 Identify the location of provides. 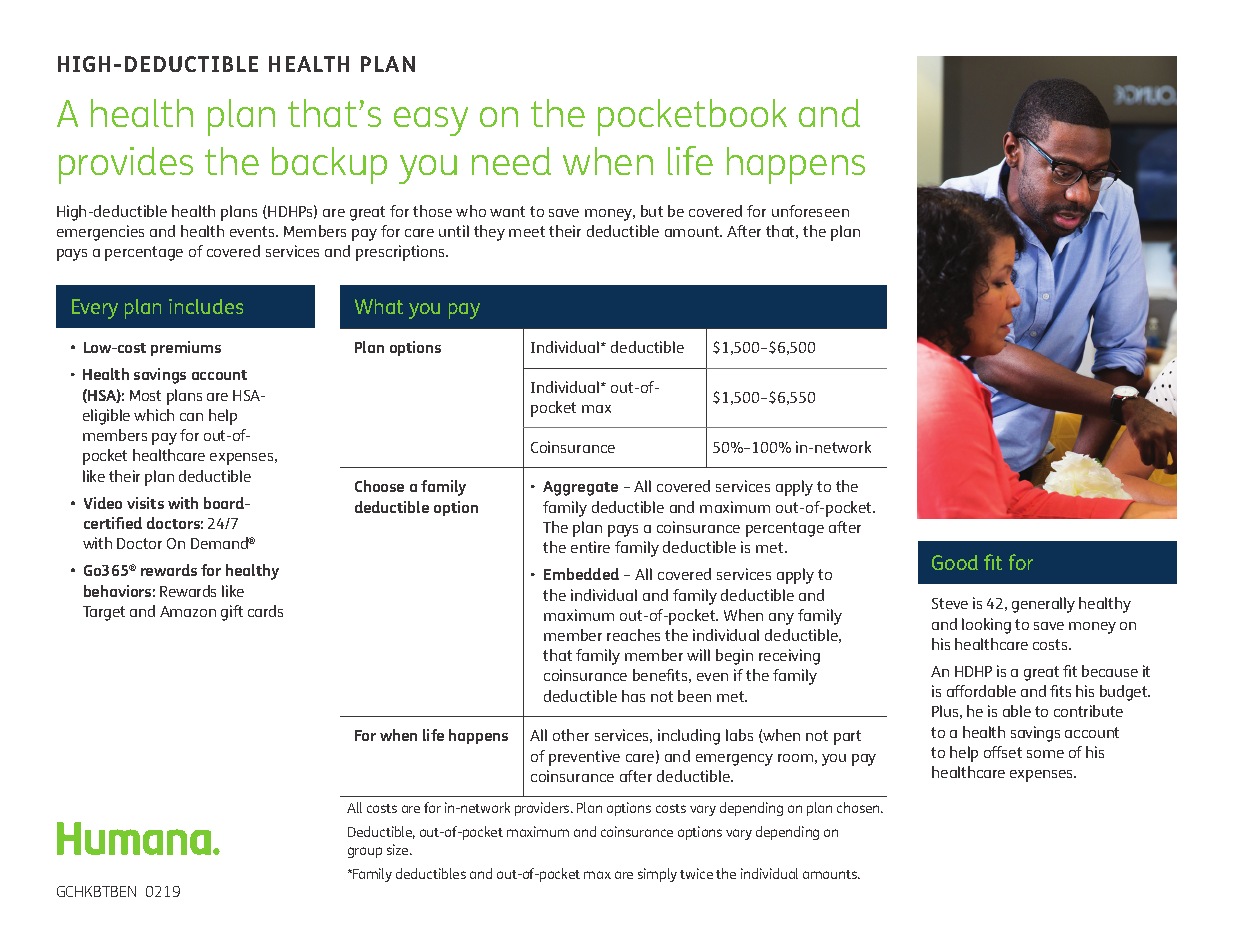
(126, 165).
